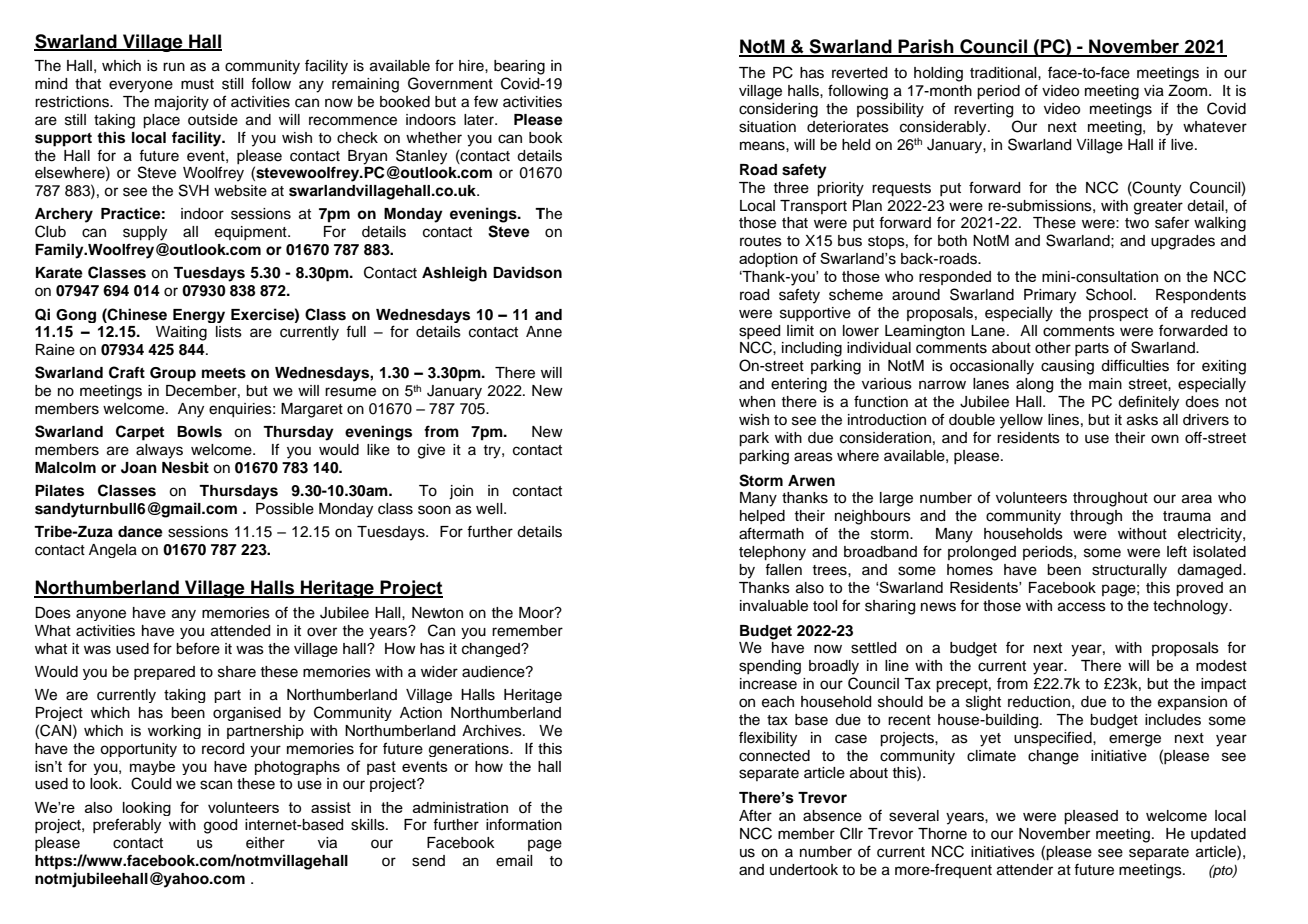 The image size is (1308, 924). What do you see at coordinates (774, 606) in the image?
I see `invaluable` at bounding box center [774, 606].
